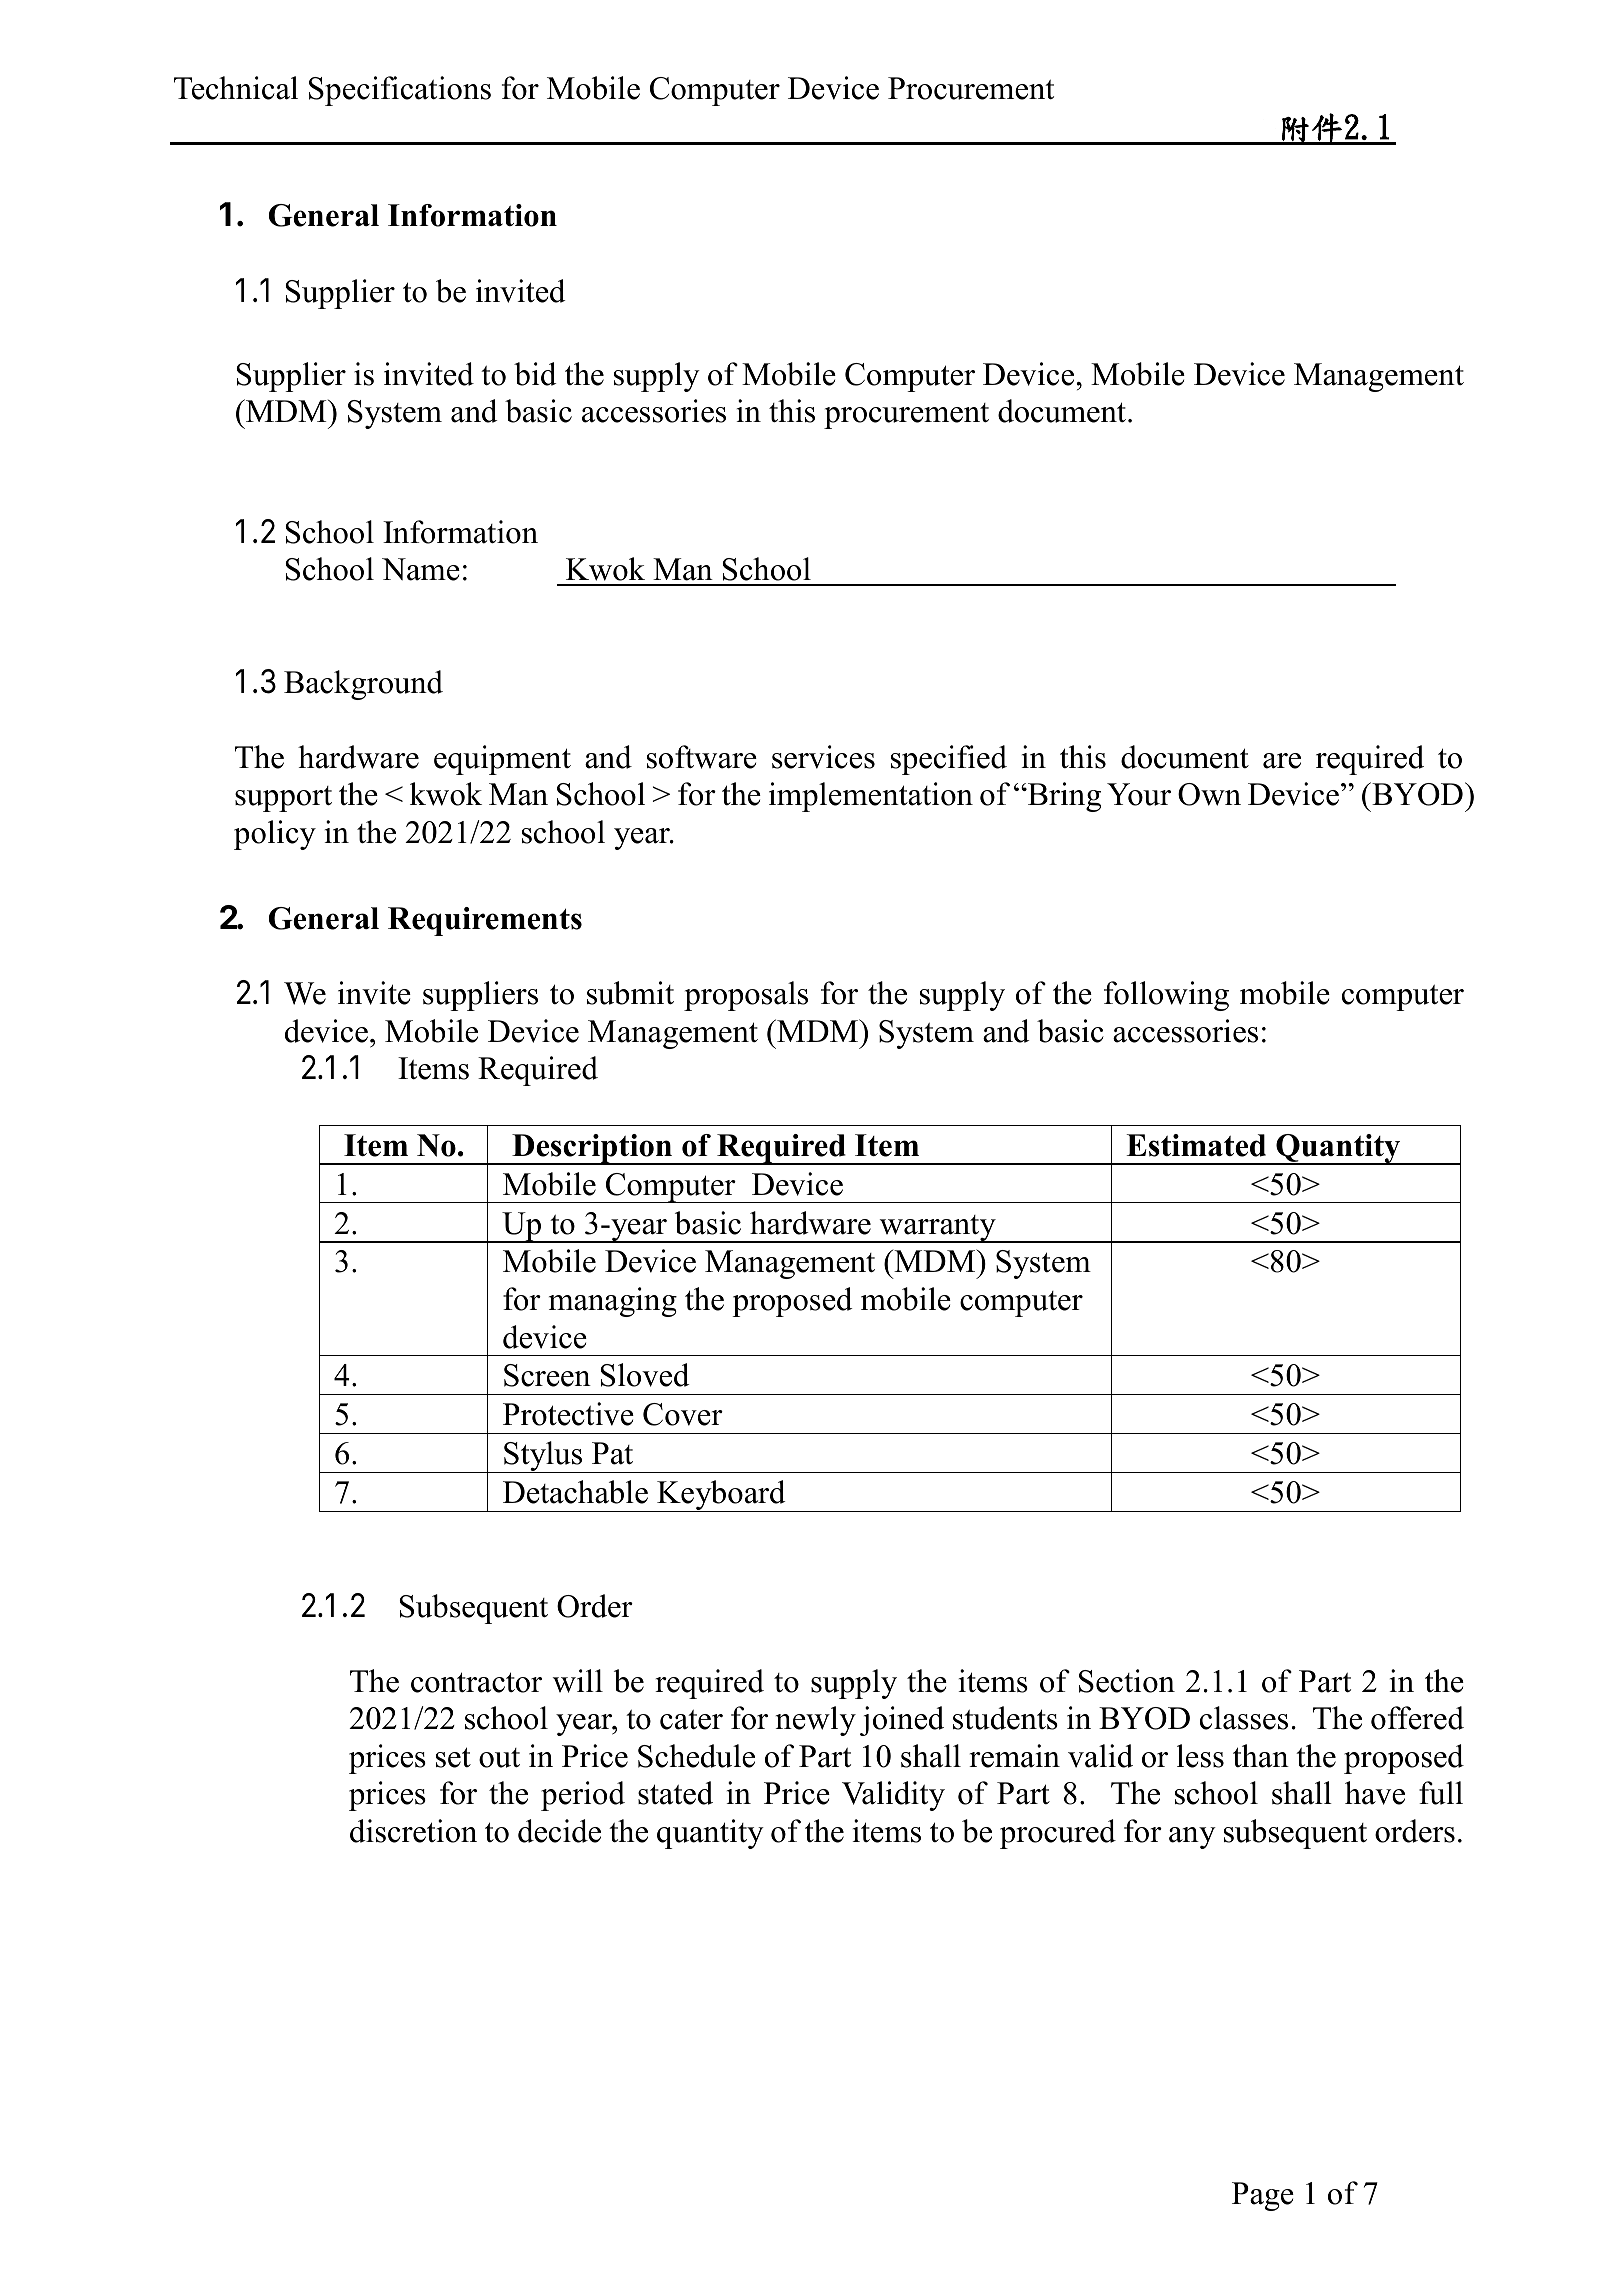  Describe the element at coordinates (937, 1229) in the page. I see `warranty` at that location.
